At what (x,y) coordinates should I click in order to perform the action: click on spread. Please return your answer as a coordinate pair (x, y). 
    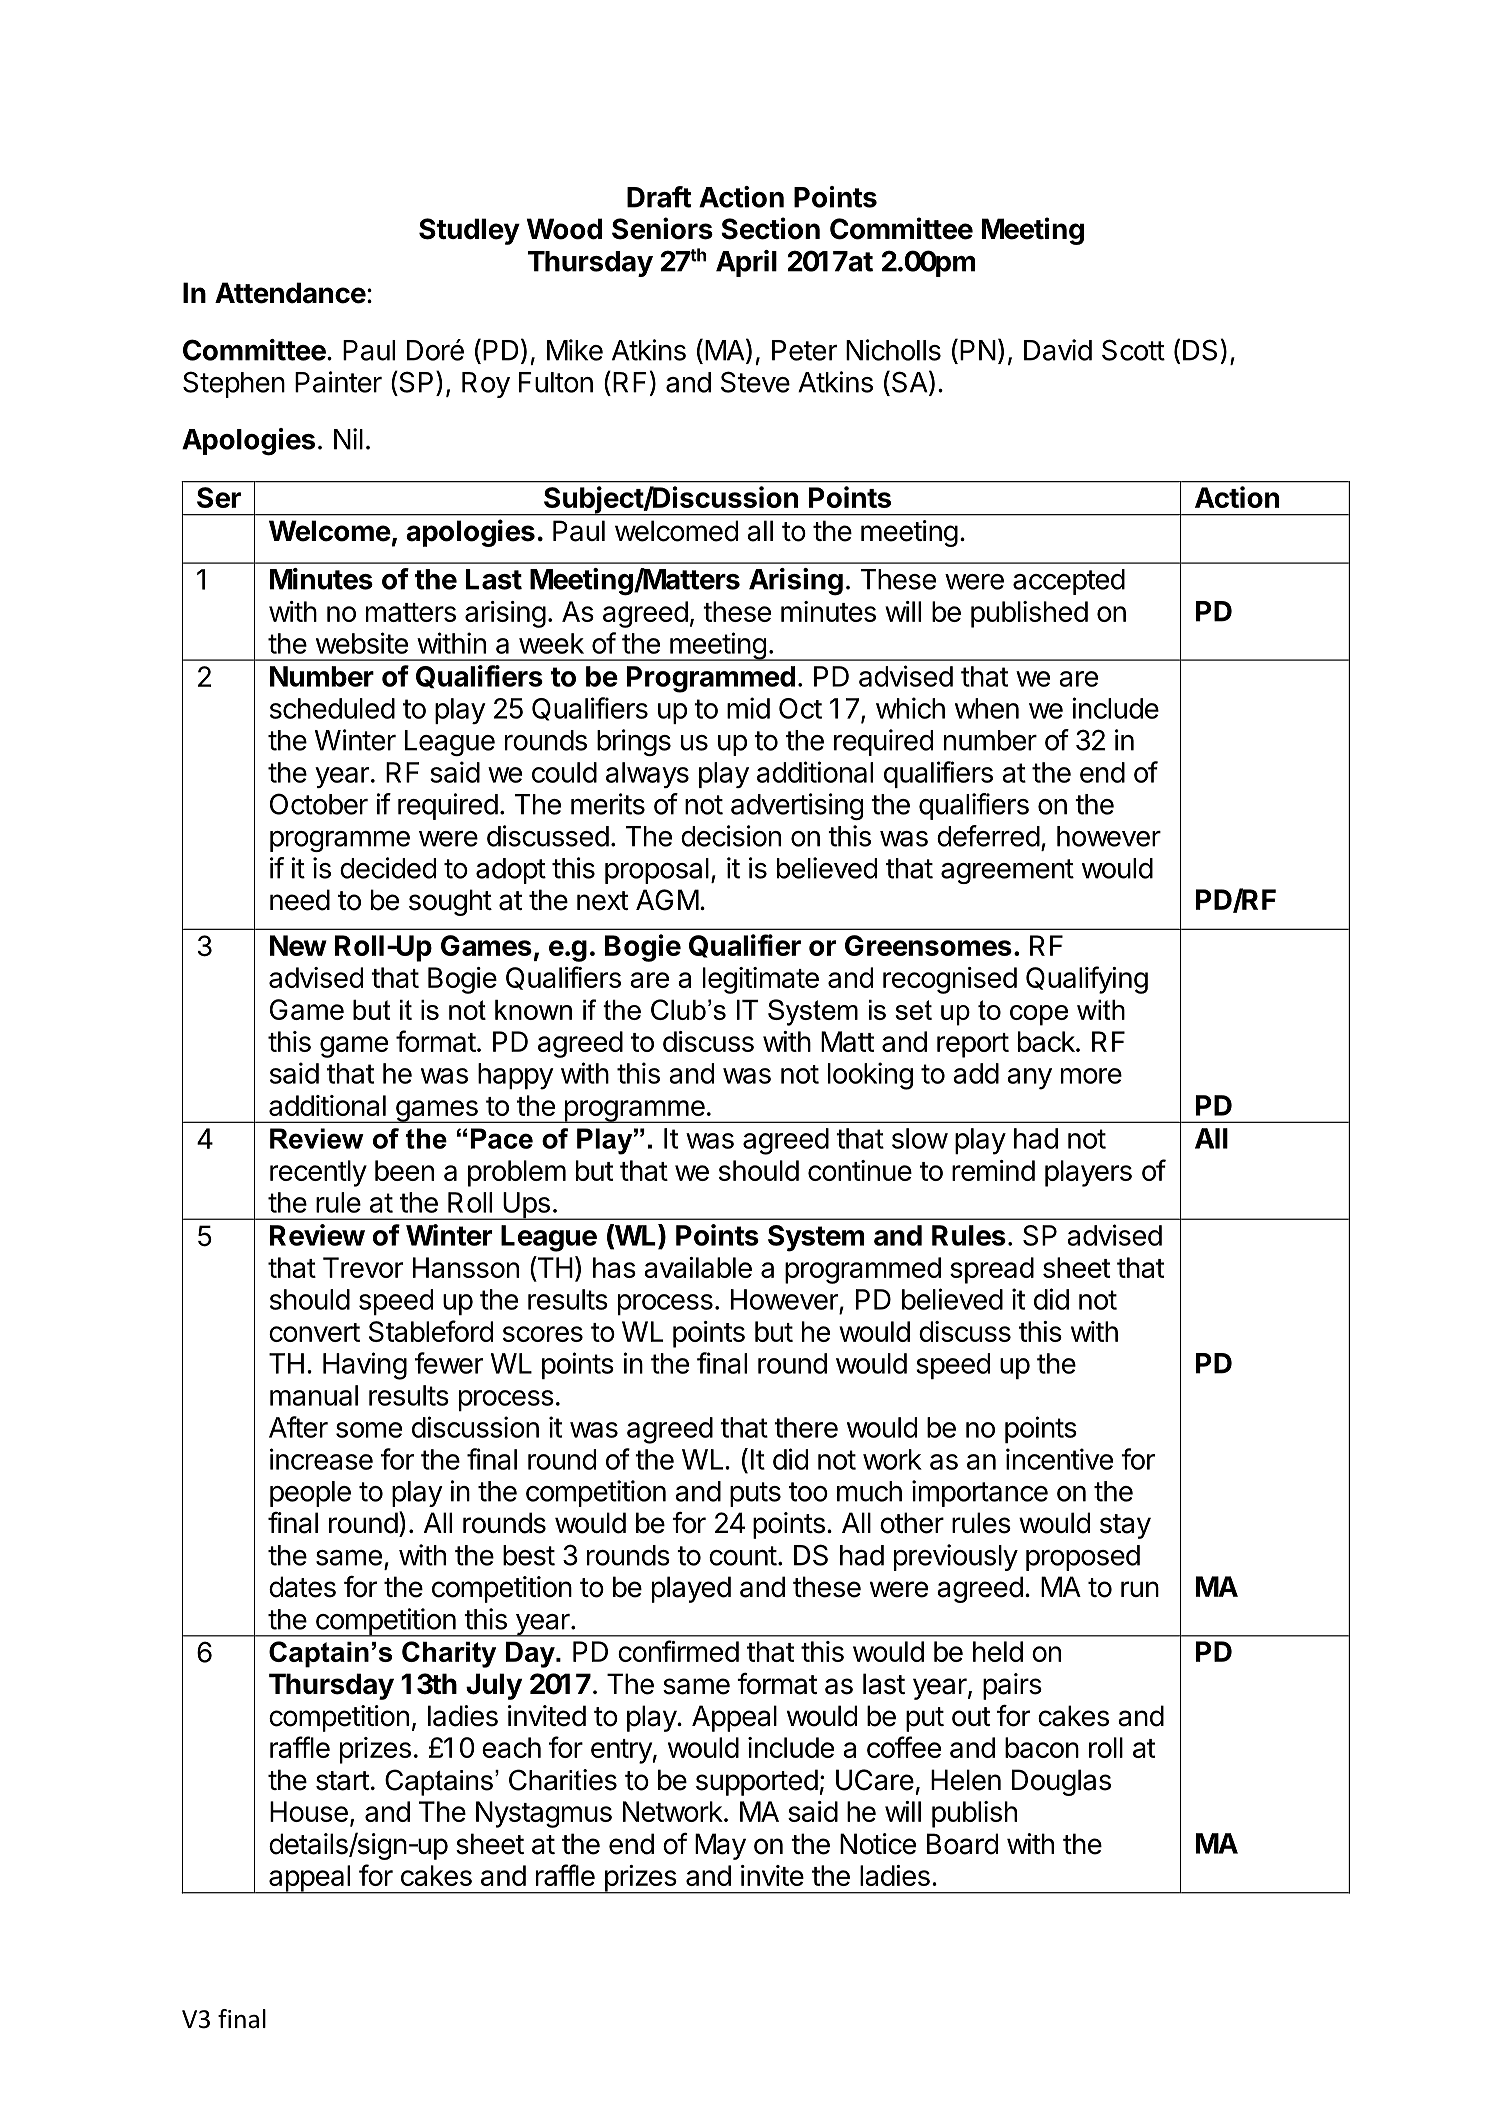
    Looking at the image, I should click on (992, 1270).
